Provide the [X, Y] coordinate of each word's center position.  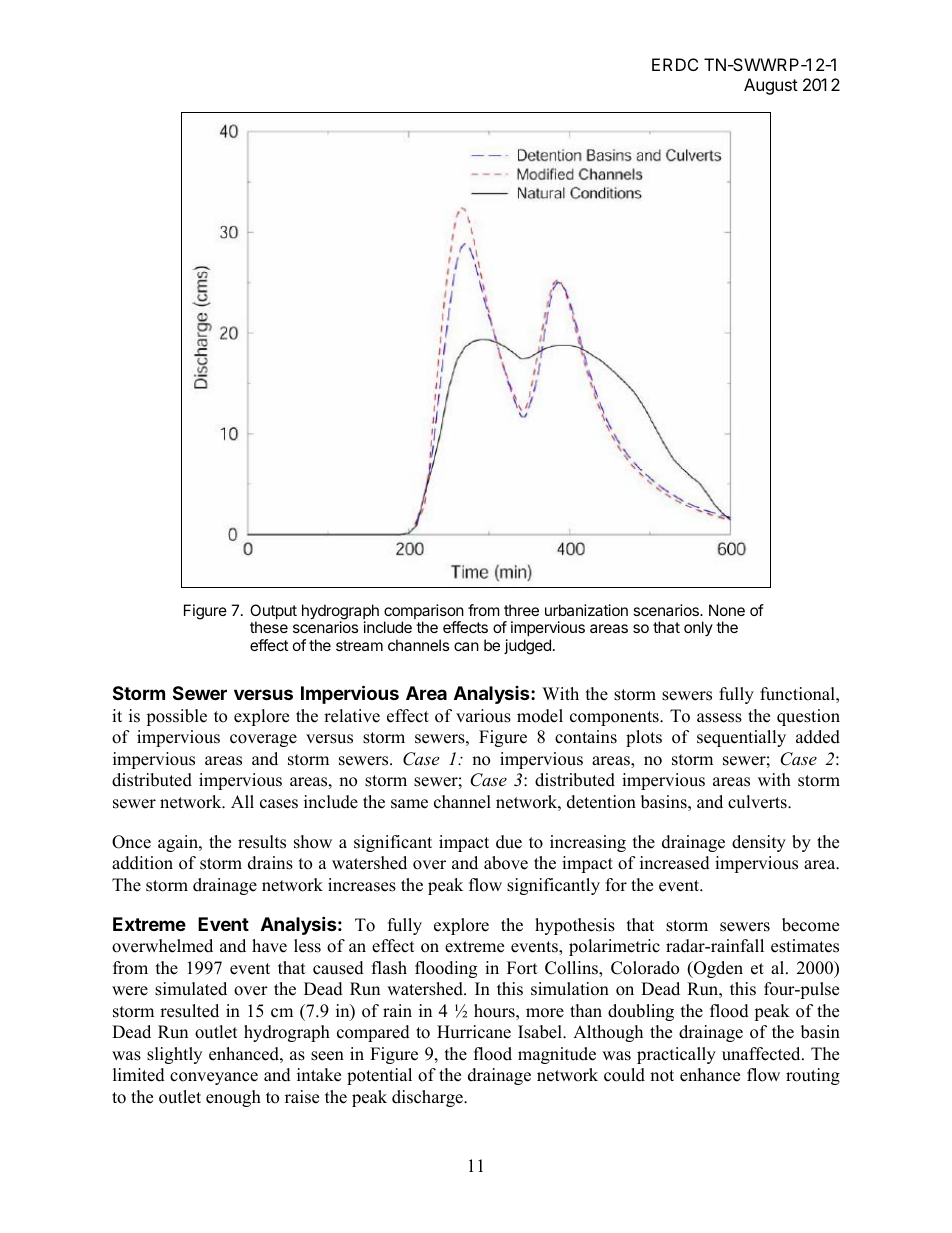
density [759, 843]
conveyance [214, 1078]
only [698, 628]
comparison [424, 613]
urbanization [586, 610]
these [269, 627]
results [262, 842]
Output [273, 613]
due [509, 842]
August [771, 86]
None [727, 610]
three [521, 610]
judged [527, 647]
